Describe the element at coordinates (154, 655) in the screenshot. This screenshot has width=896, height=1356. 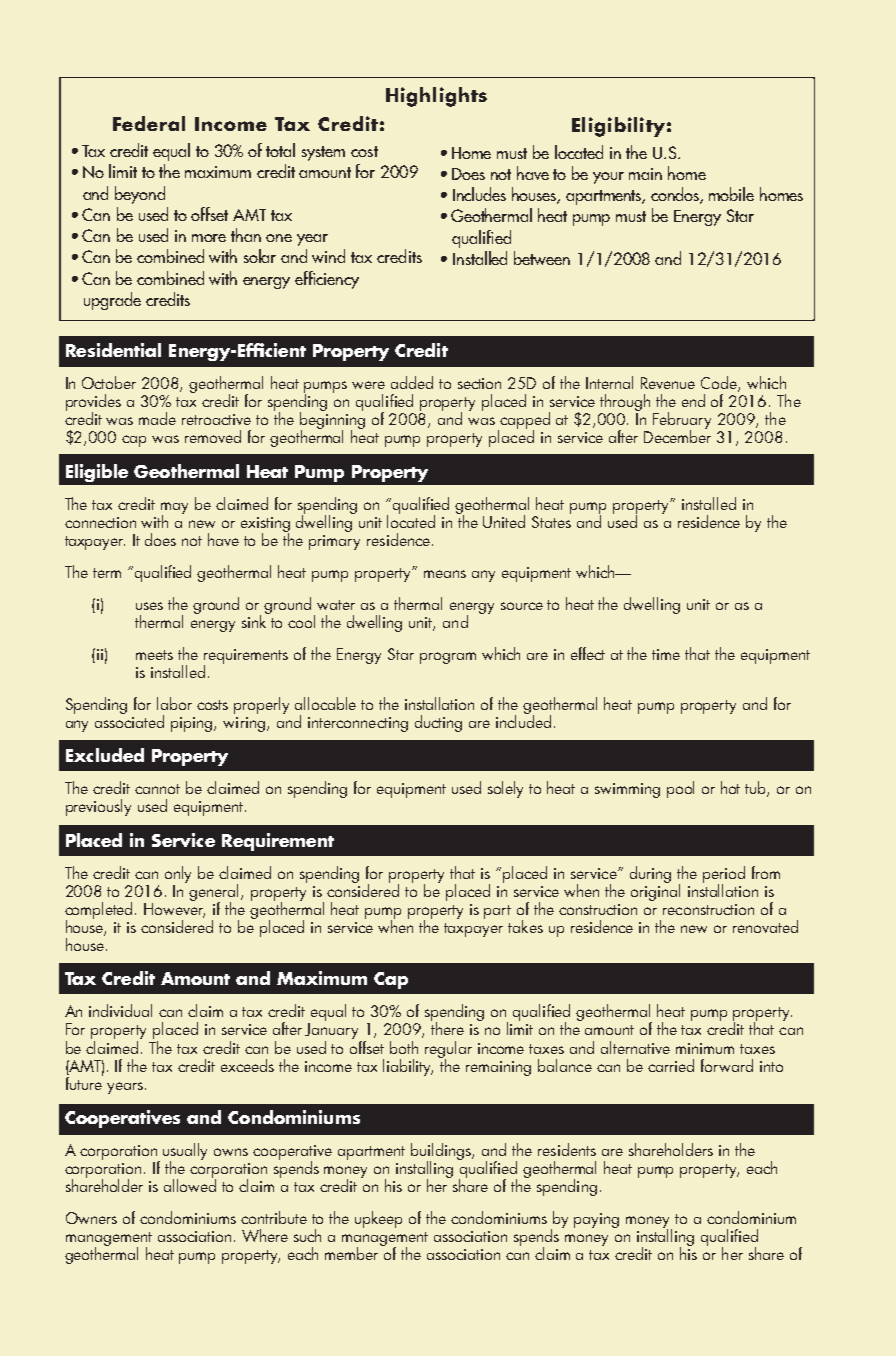
I see `meets` at that location.
